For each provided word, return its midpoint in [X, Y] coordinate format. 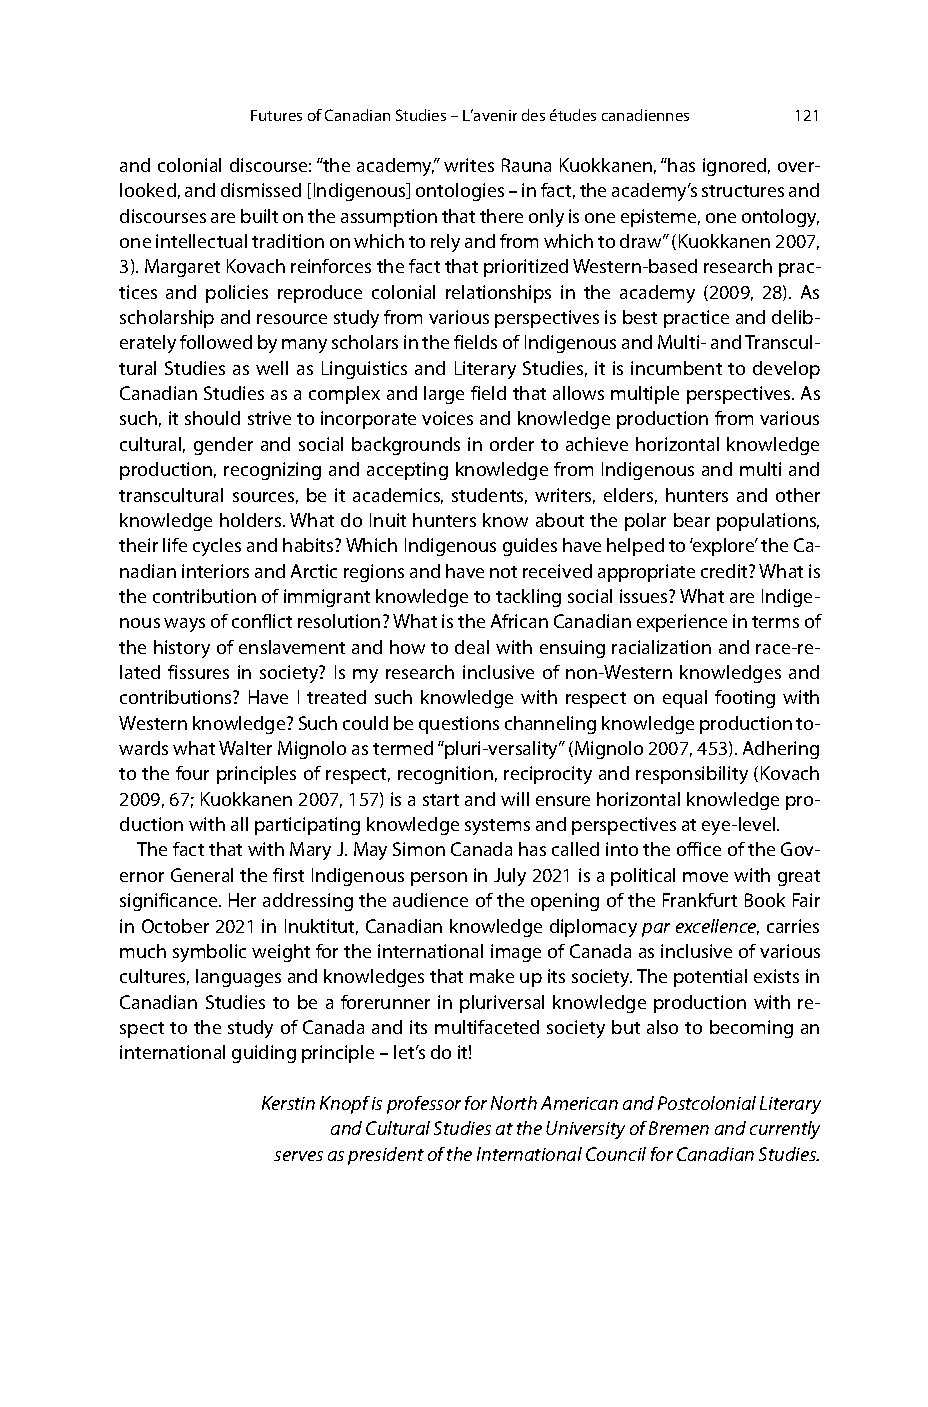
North [514, 1103]
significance [170, 902]
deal [472, 647]
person [439, 879]
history [182, 649]
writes [469, 165]
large [444, 395]
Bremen [679, 1128]
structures [743, 191]
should [212, 418]
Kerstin [288, 1103]
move [705, 877]
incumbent [676, 368]
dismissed [261, 190]
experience [682, 623]
